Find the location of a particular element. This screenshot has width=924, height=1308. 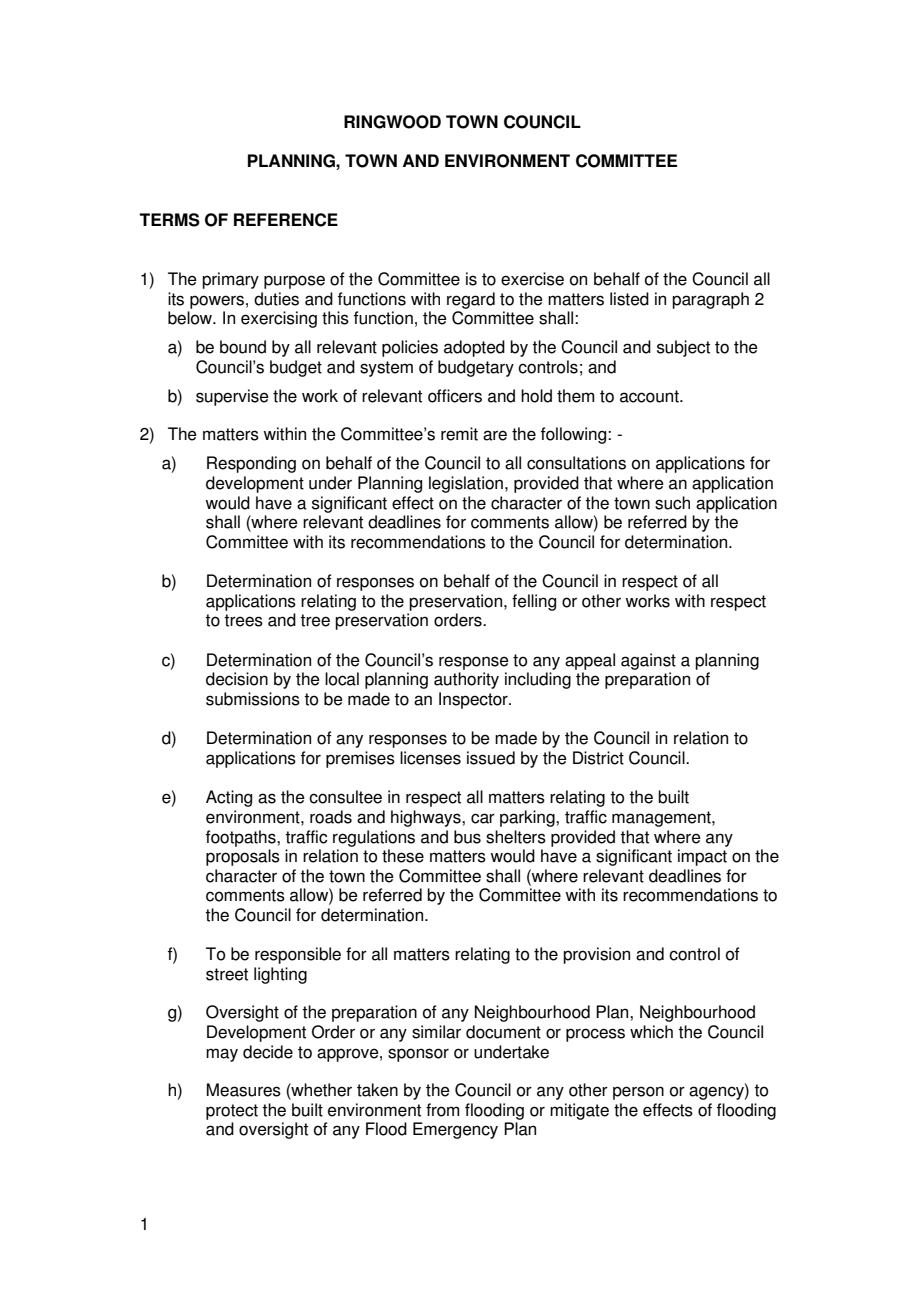

authority is located at coordinates (466, 680).
